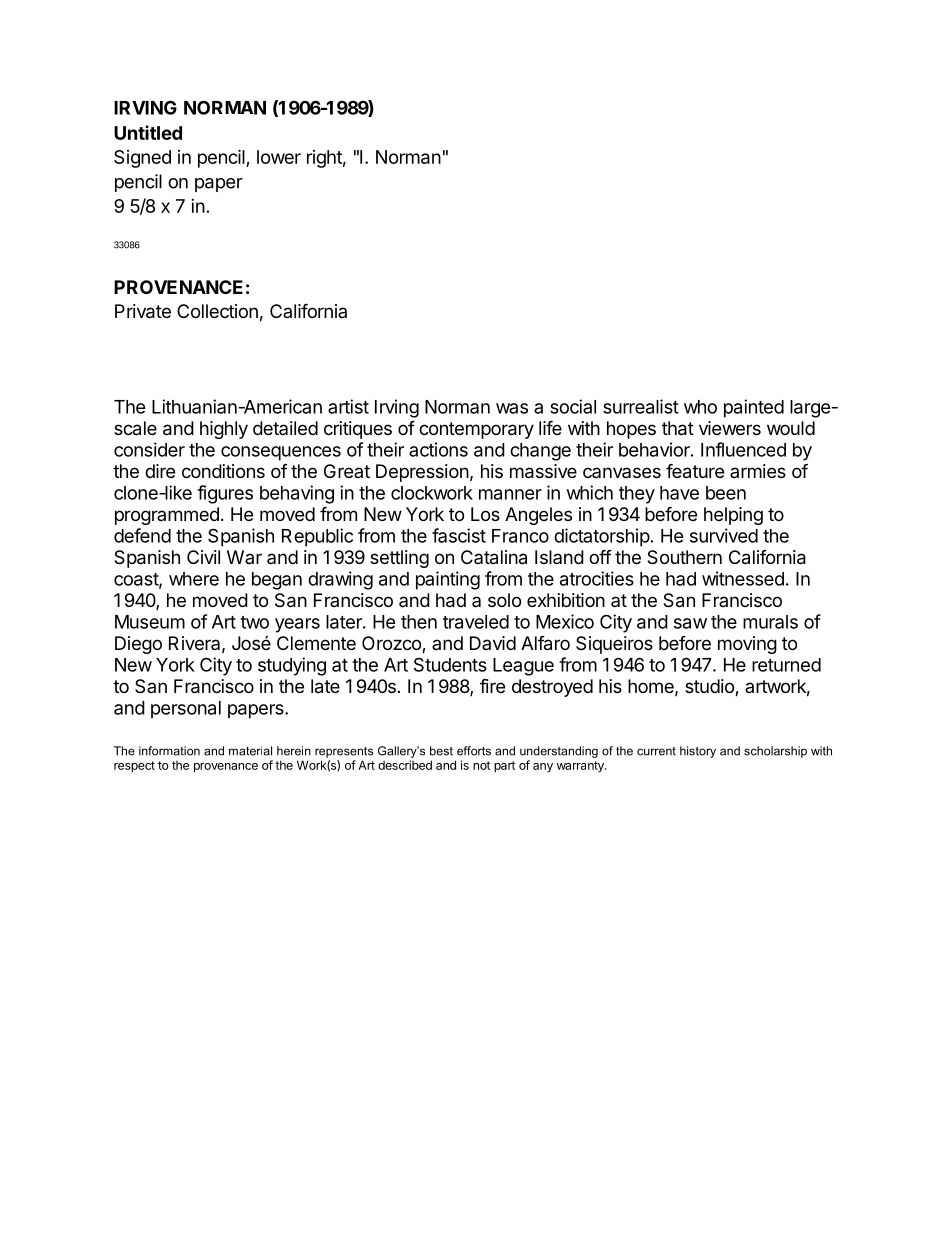 This screenshot has height=1233, width=952. What do you see at coordinates (224, 430) in the screenshot?
I see `highly` at bounding box center [224, 430].
